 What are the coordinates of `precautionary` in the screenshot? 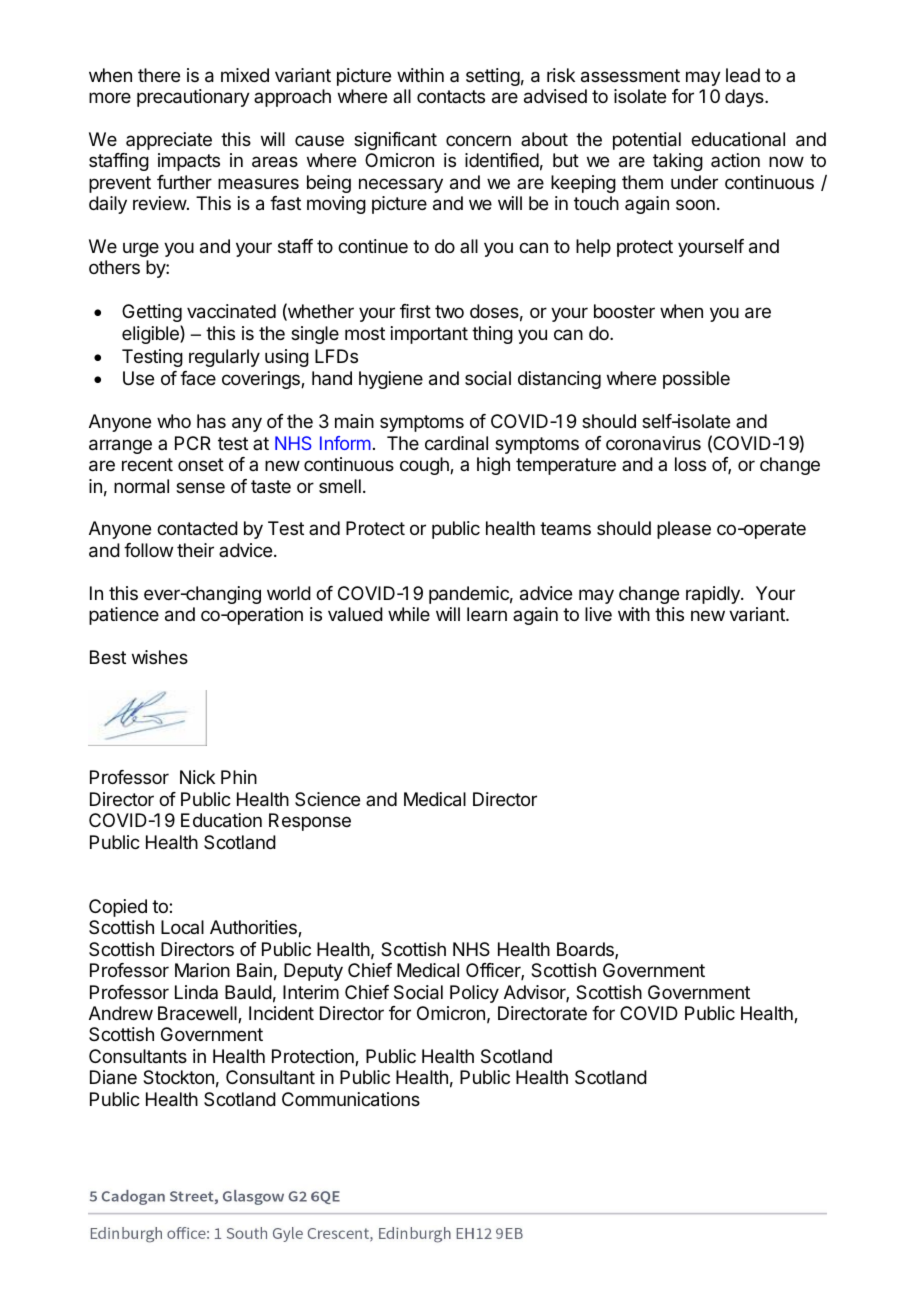 It's located at (193, 98).
